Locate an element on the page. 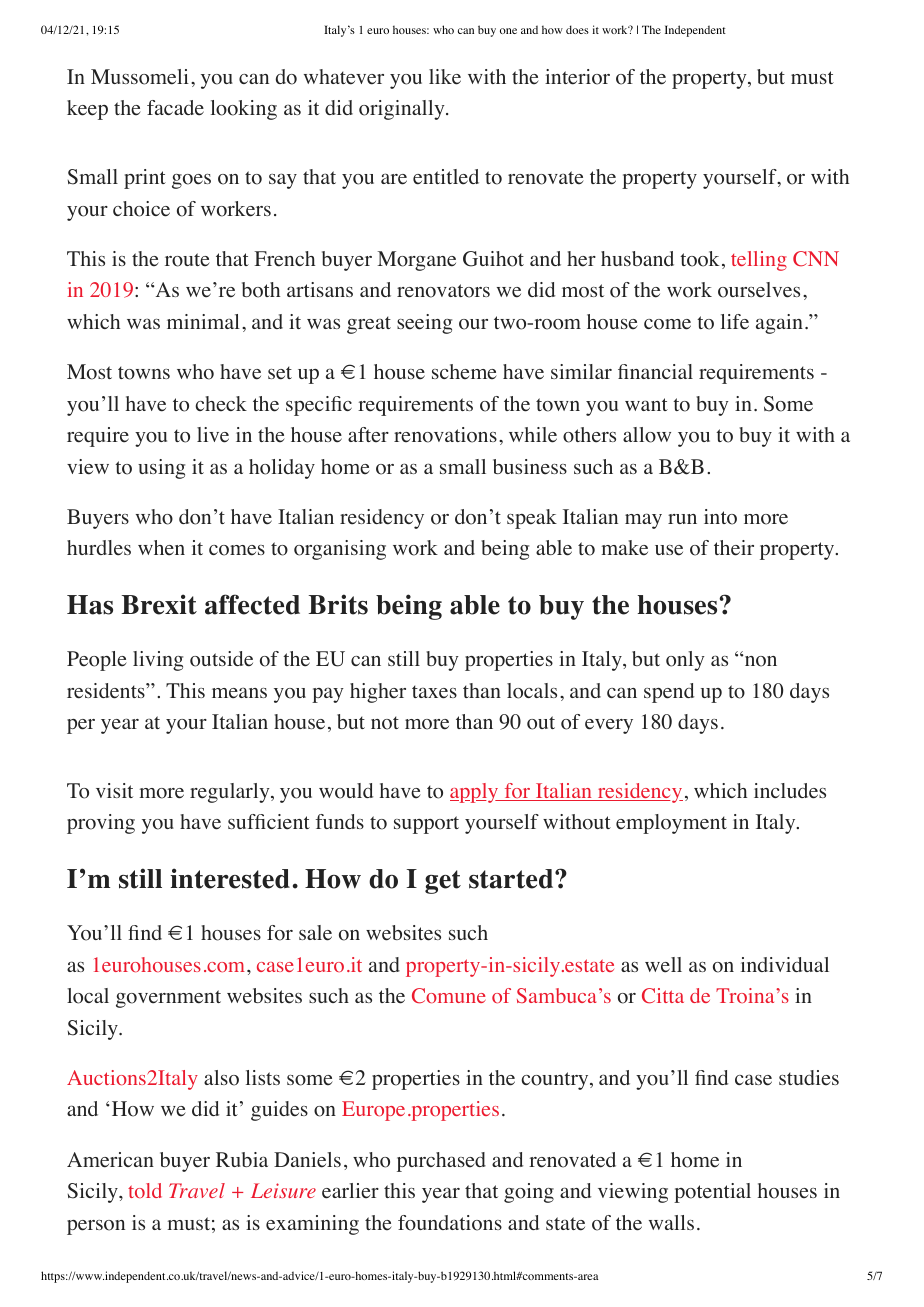  told is located at coordinates (145, 1190).
